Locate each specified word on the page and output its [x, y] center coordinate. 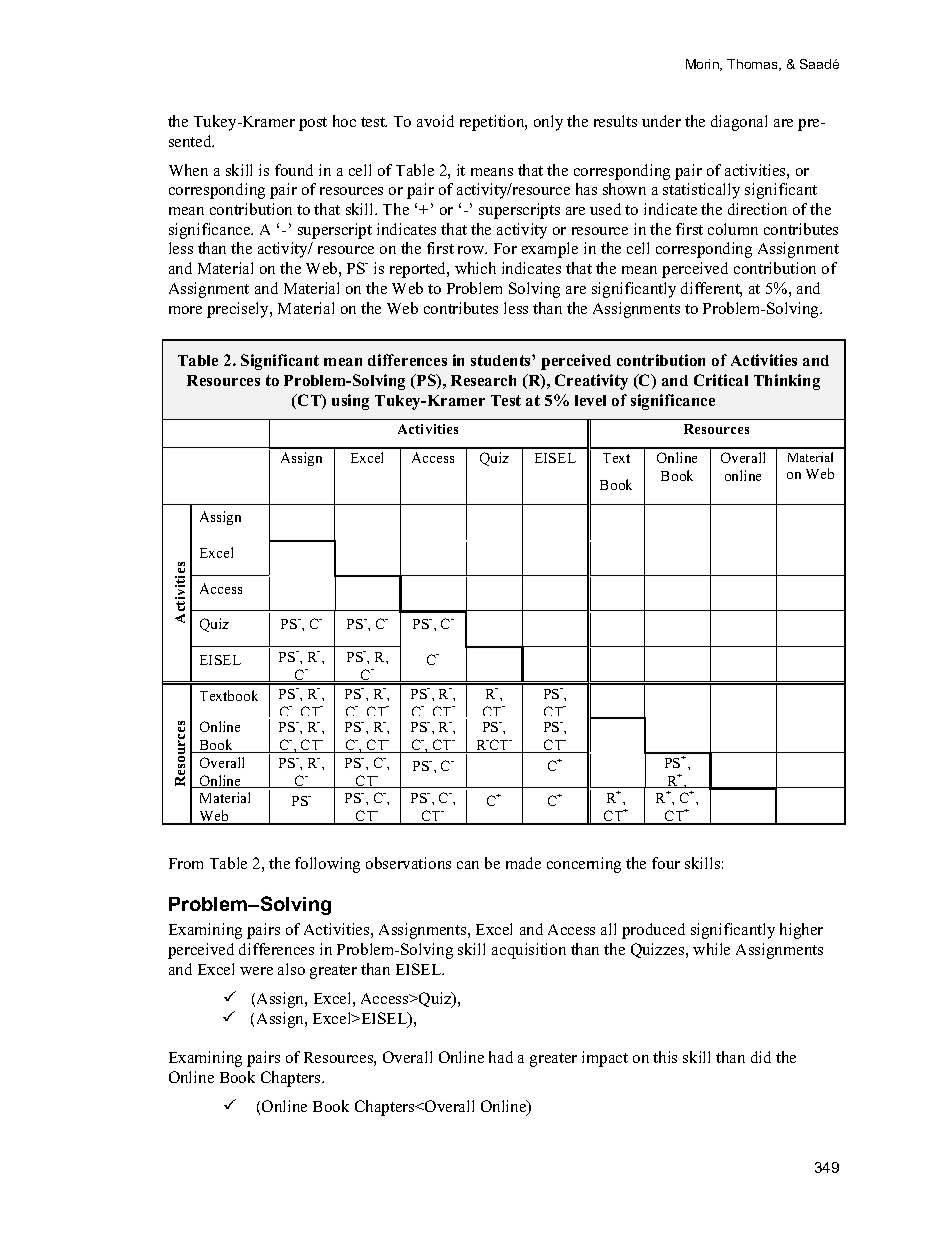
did [761, 1057]
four [666, 863]
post [313, 124]
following [327, 865]
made [523, 863]
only [548, 123]
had [501, 1057]
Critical [721, 380]
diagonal [739, 123]
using [350, 402]
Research [483, 380]
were [256, 971]
